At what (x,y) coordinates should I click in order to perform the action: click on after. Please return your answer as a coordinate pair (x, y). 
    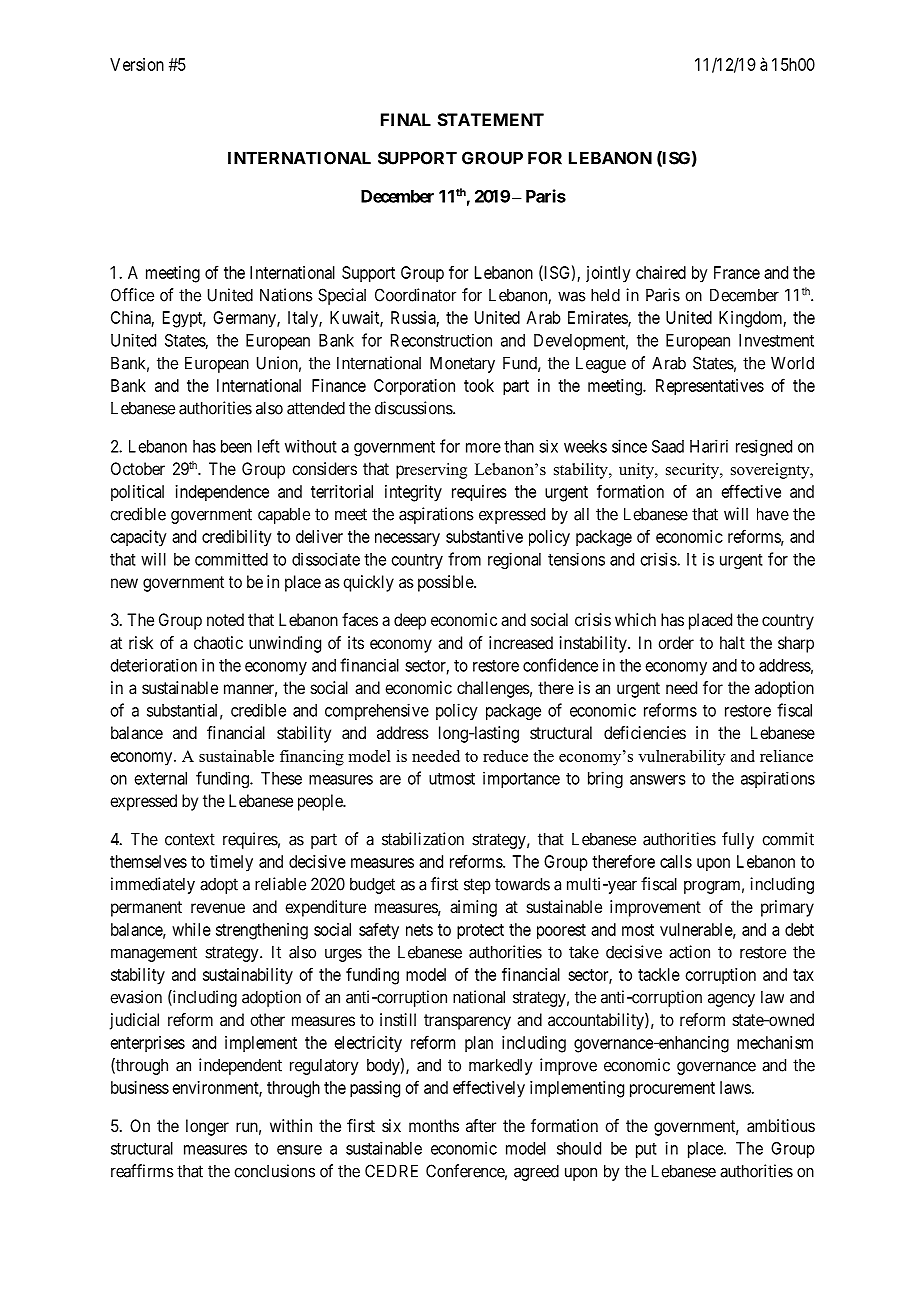
    Looking at the image, I should click on (481, 1125).
